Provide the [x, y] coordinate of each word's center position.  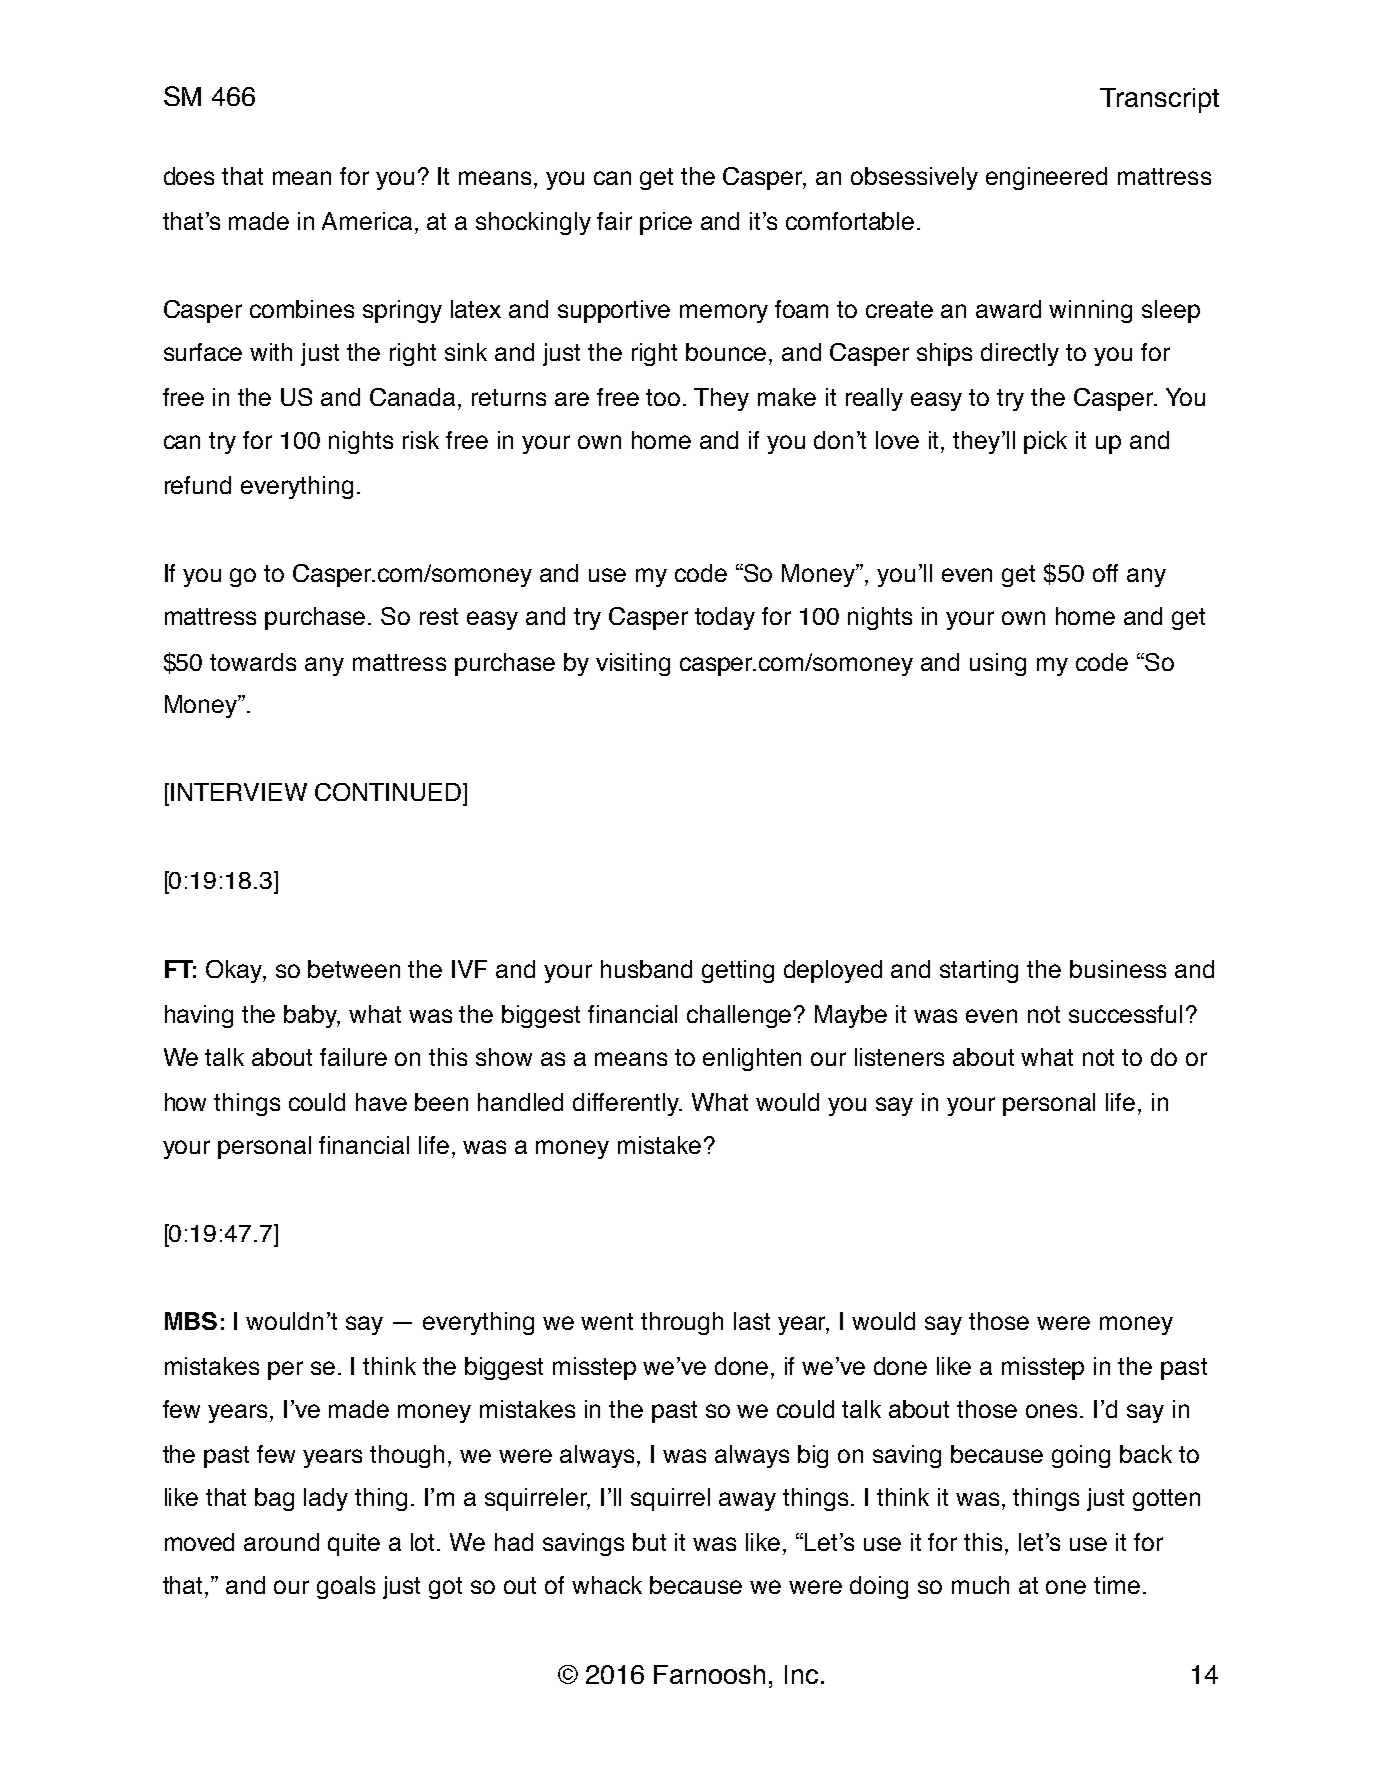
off [1105, 573]
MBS [191, 1321]
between [354, 969]
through [682, 1323]
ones [1053, 1411]
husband [646, 969]
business [1118, 969]
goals [346, 1587]
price [666, 223]
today [725, 618]
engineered [1046, 178]
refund [198, 485]
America [367, 221]
